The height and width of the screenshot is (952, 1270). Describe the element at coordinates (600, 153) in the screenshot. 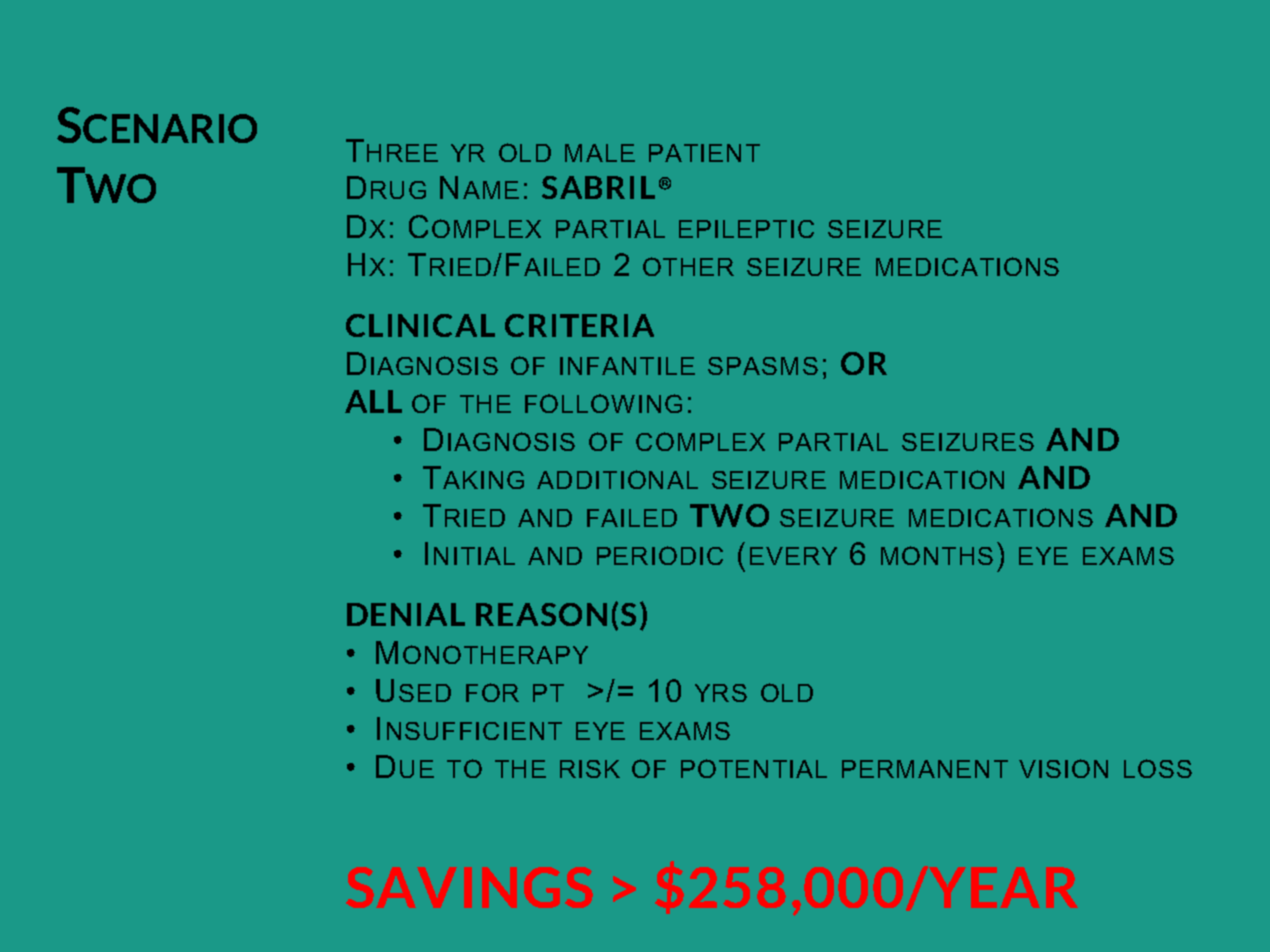

I see `MALE` at that location.
